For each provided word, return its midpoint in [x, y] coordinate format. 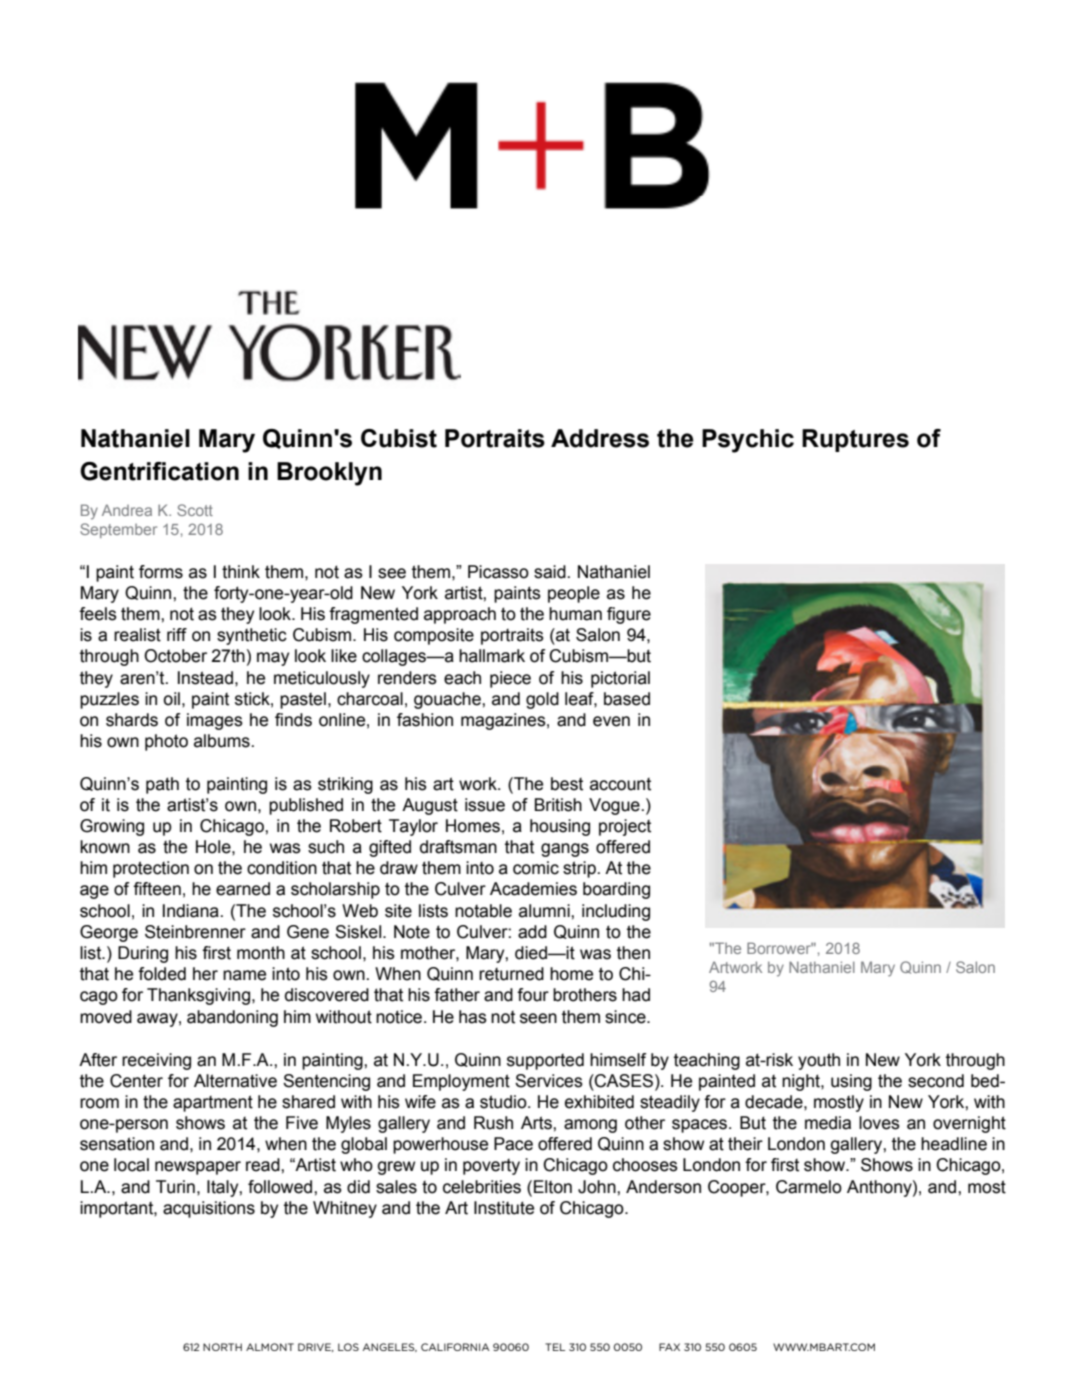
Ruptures [855, 440]
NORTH [222, 1347]
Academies [533, 889]
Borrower [780, 948]
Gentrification [159, 471]
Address [600, 438]
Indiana [191, 911]
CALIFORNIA [455, 1347]
